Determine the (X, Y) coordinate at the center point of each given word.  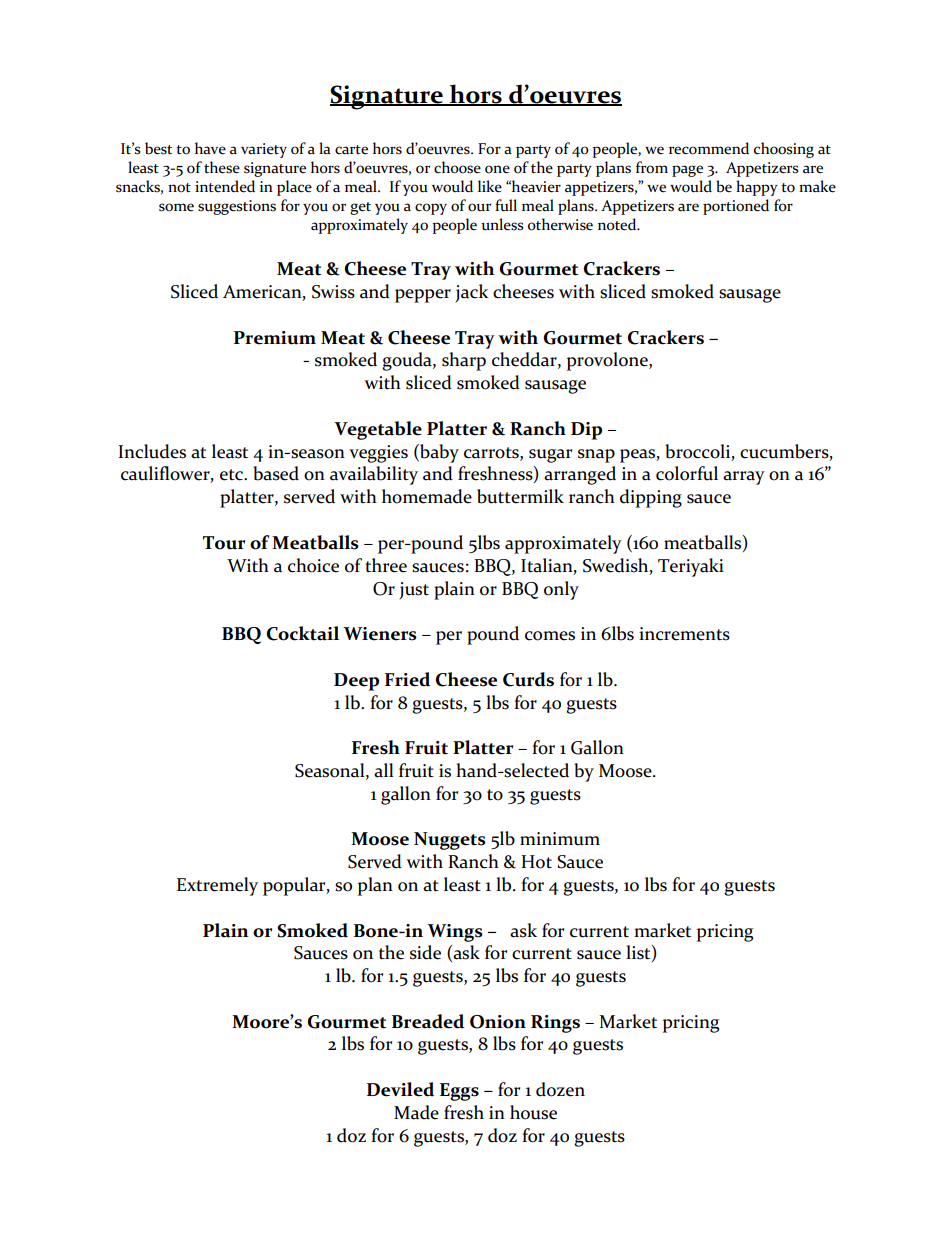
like (490, 186)
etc (232, 475)
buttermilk (520, 496)
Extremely (217, 886)
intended (225, 186)
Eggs (459, 1092)
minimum (560, 839)
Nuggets (450, 841)
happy (757, 188)
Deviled (400, 1089)
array (744, 478)
